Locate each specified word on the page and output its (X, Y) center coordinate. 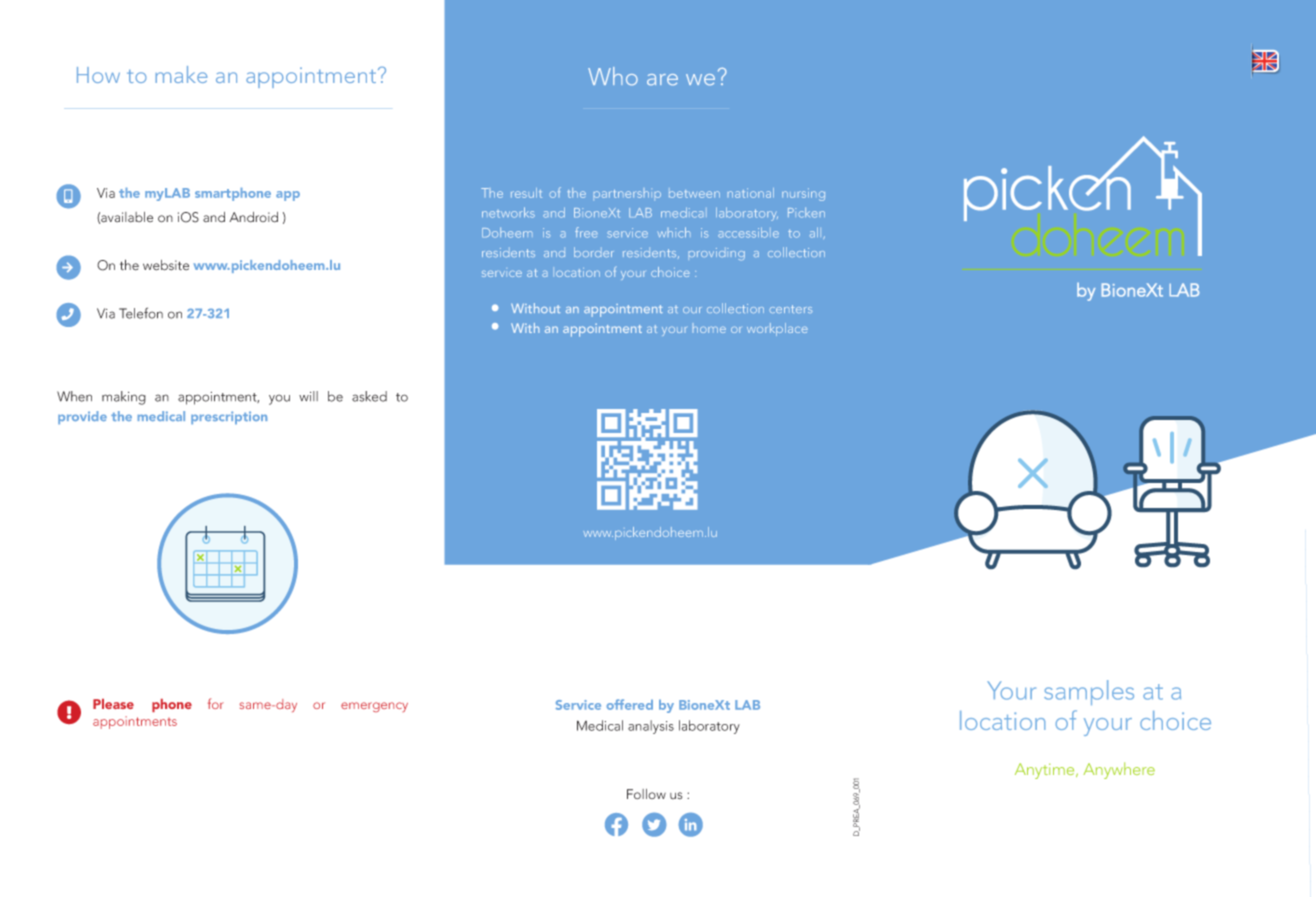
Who (613, 76)
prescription (229, 417)
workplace (777, 329)
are (662, 79)
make (181, 74)
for (216, 703)
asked (369, 396)
